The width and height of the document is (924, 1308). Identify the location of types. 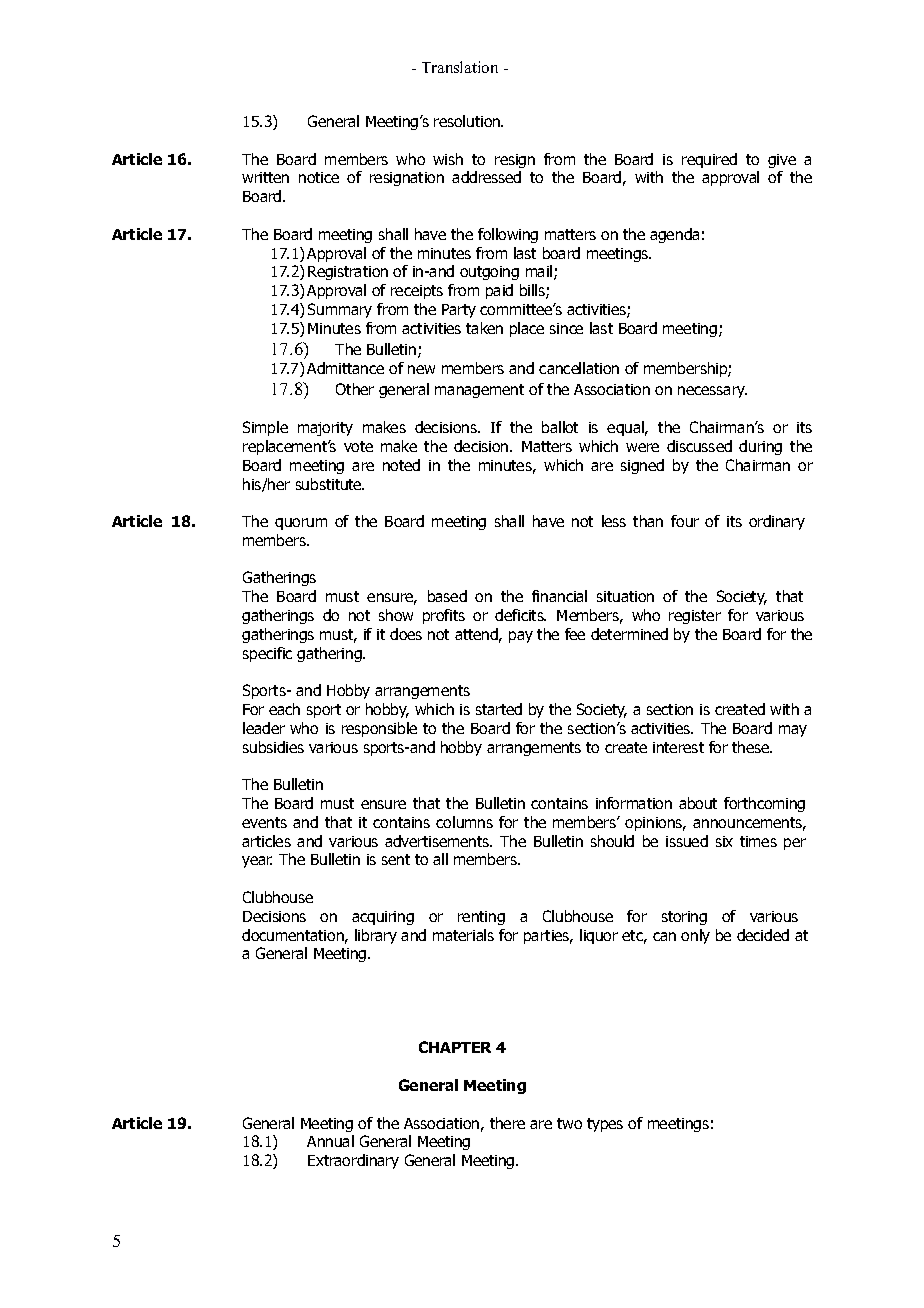
(605, 1125).
